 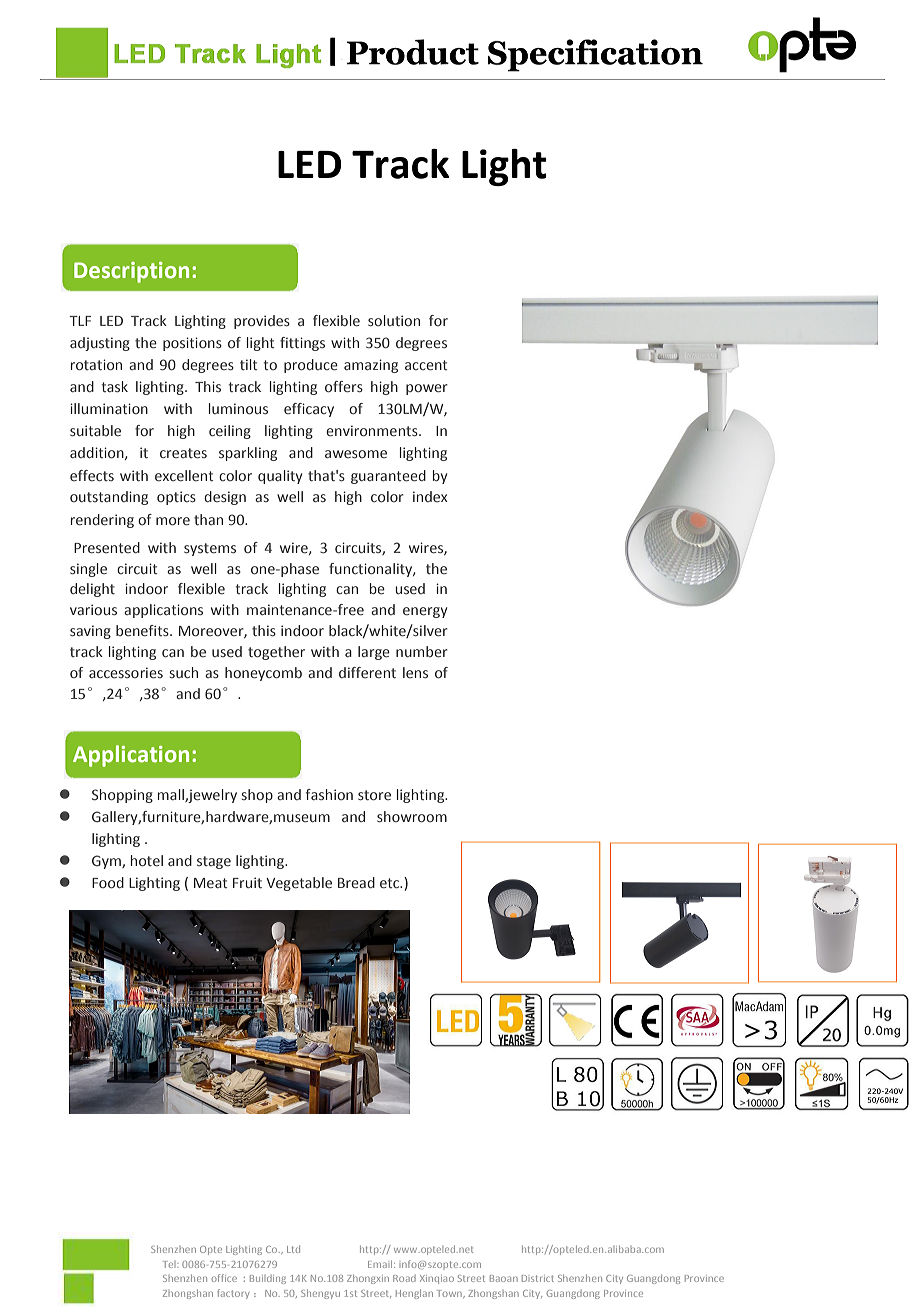 What do you see at coordinates (302, 344) in the page?
I see `fittings` at bounding box center [302, 344].
